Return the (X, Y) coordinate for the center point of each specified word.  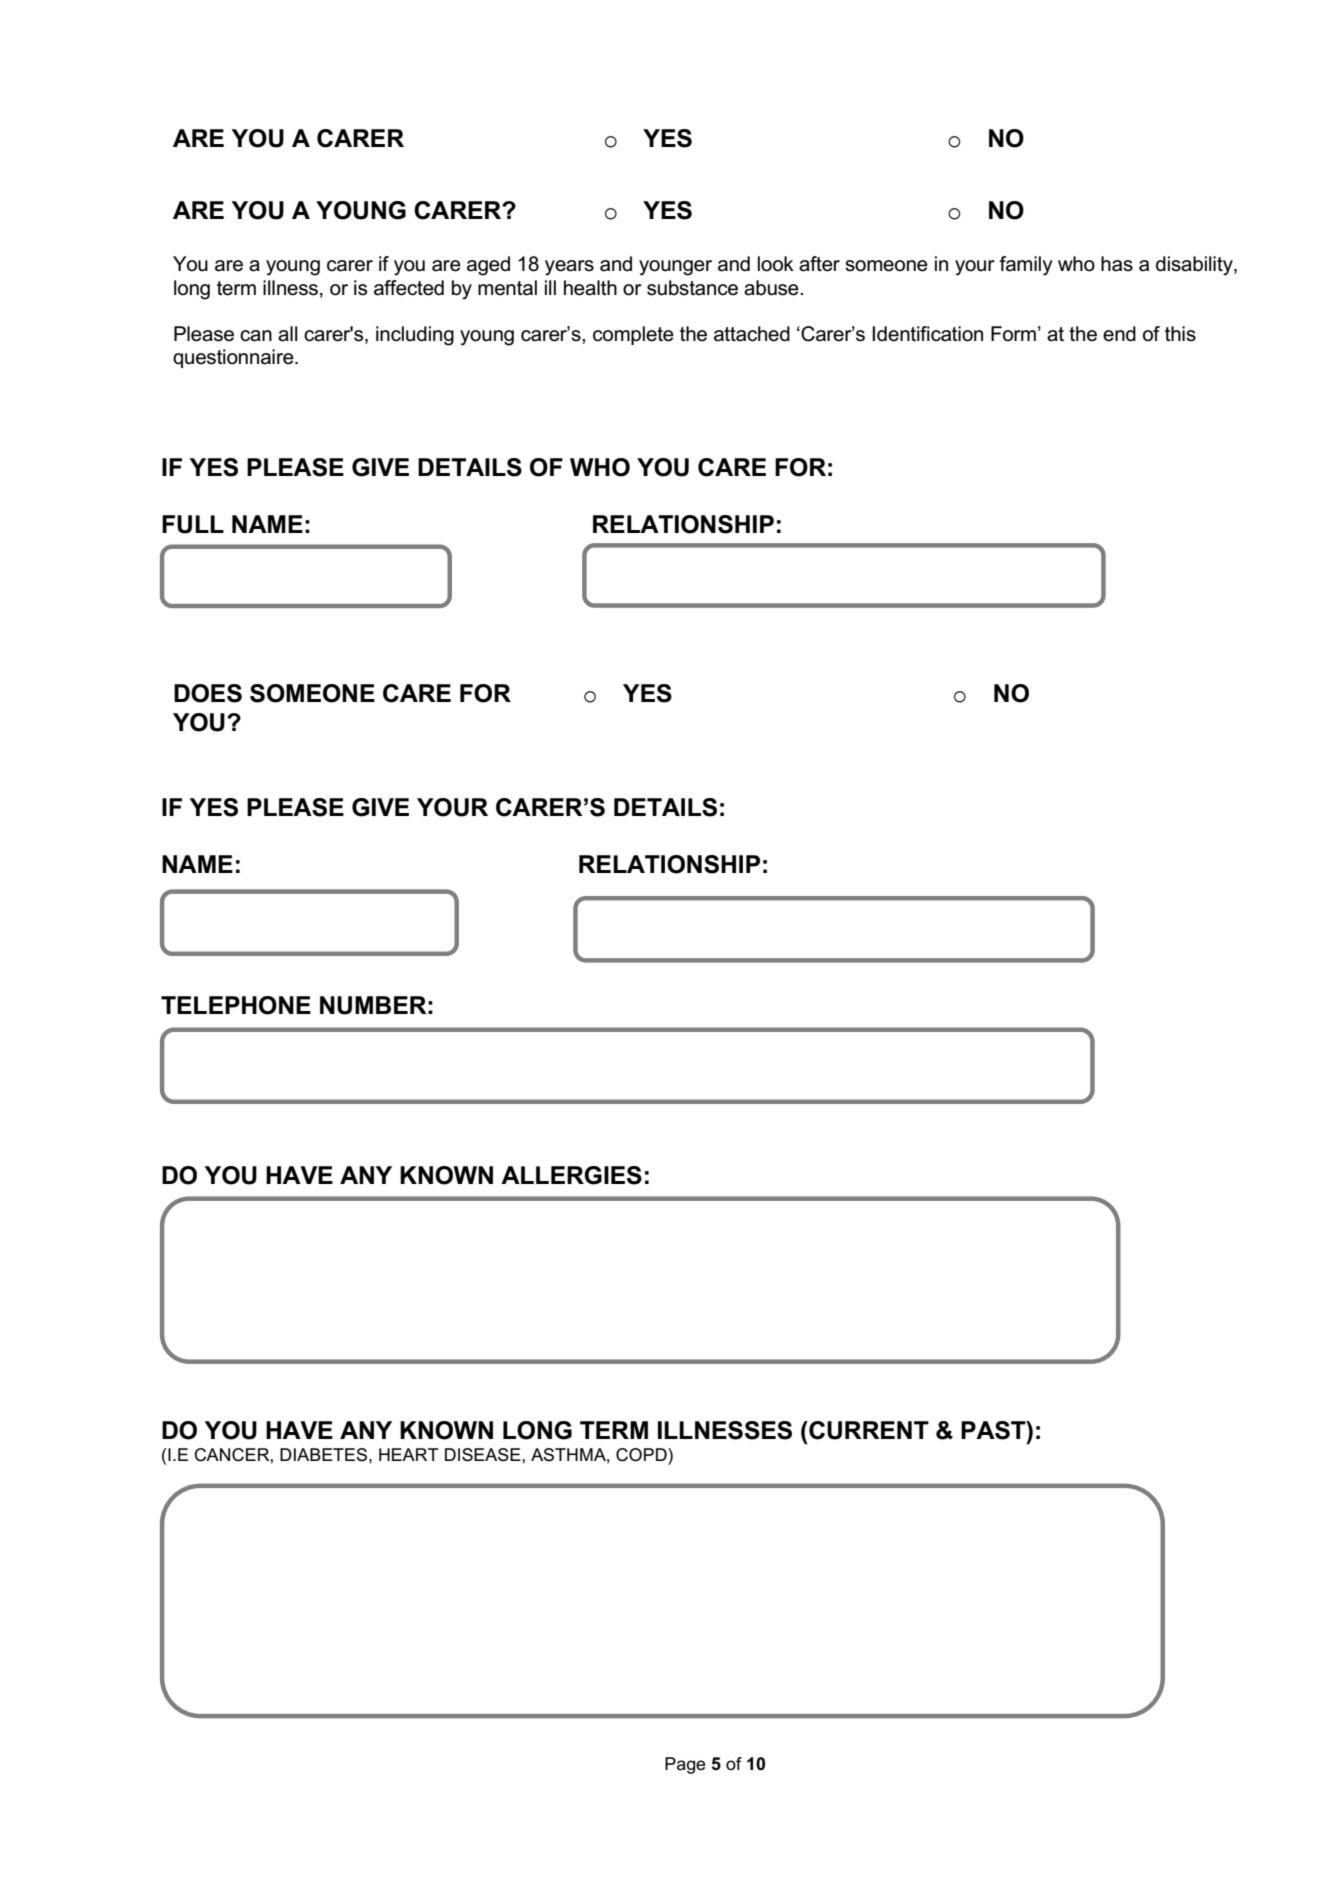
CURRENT (868, 1430)
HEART (409, 1454)
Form (1013, 334)
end (1119, 334)
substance (692, 288)
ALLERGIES (571, 1175)
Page (685, 1765)
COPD (642, 1455)
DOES (208, 693)
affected (409, 288)
